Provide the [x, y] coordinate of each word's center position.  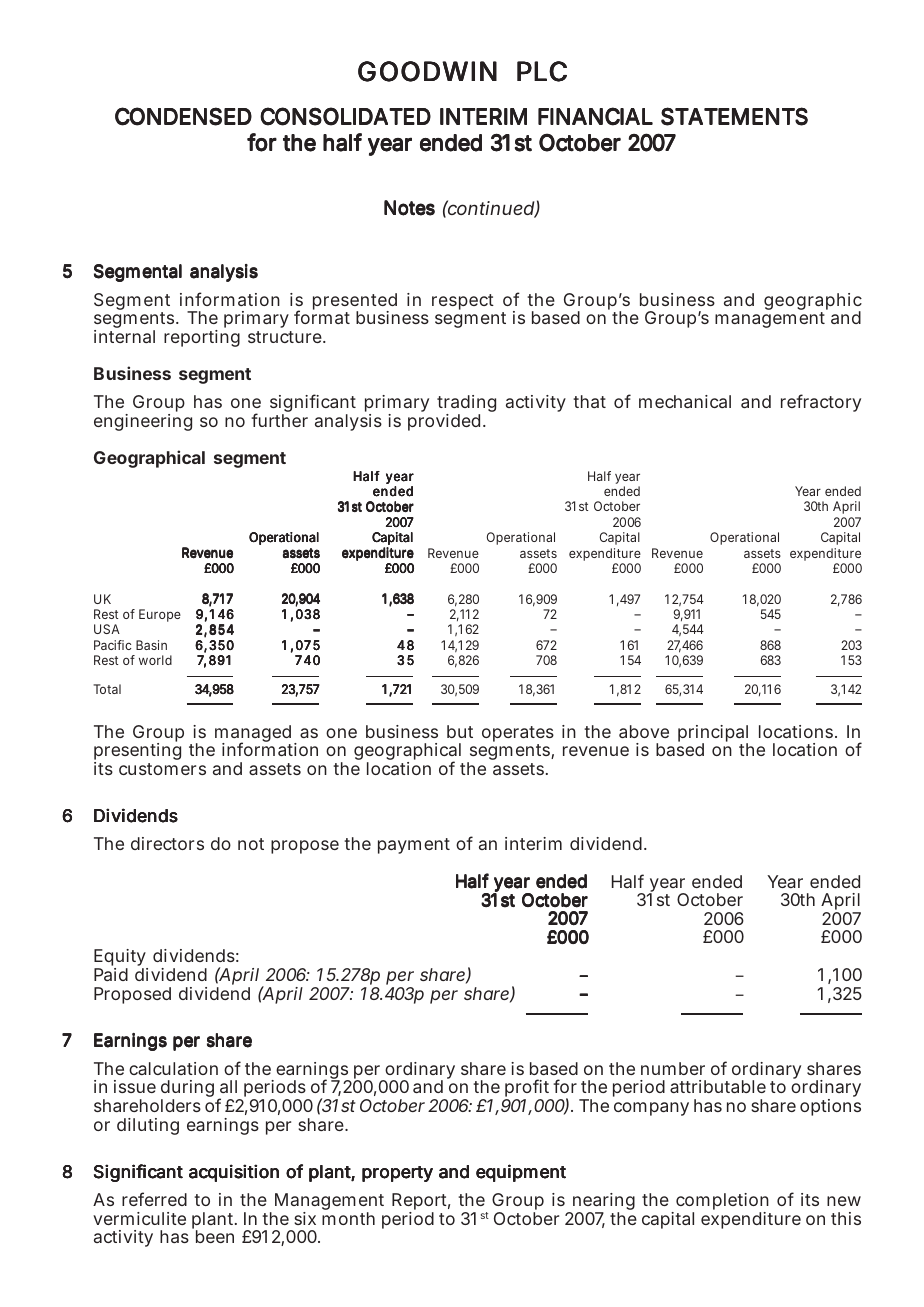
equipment [521, 1173]
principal [713, 734]
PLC [542, 71]
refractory [821, 403]
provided [444, 422]
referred [154, 1199]
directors [167, 843]
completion [722, 1203]
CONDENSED [183, 116]
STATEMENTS [734, 116]
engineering [143, 422]
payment [414, 846]
